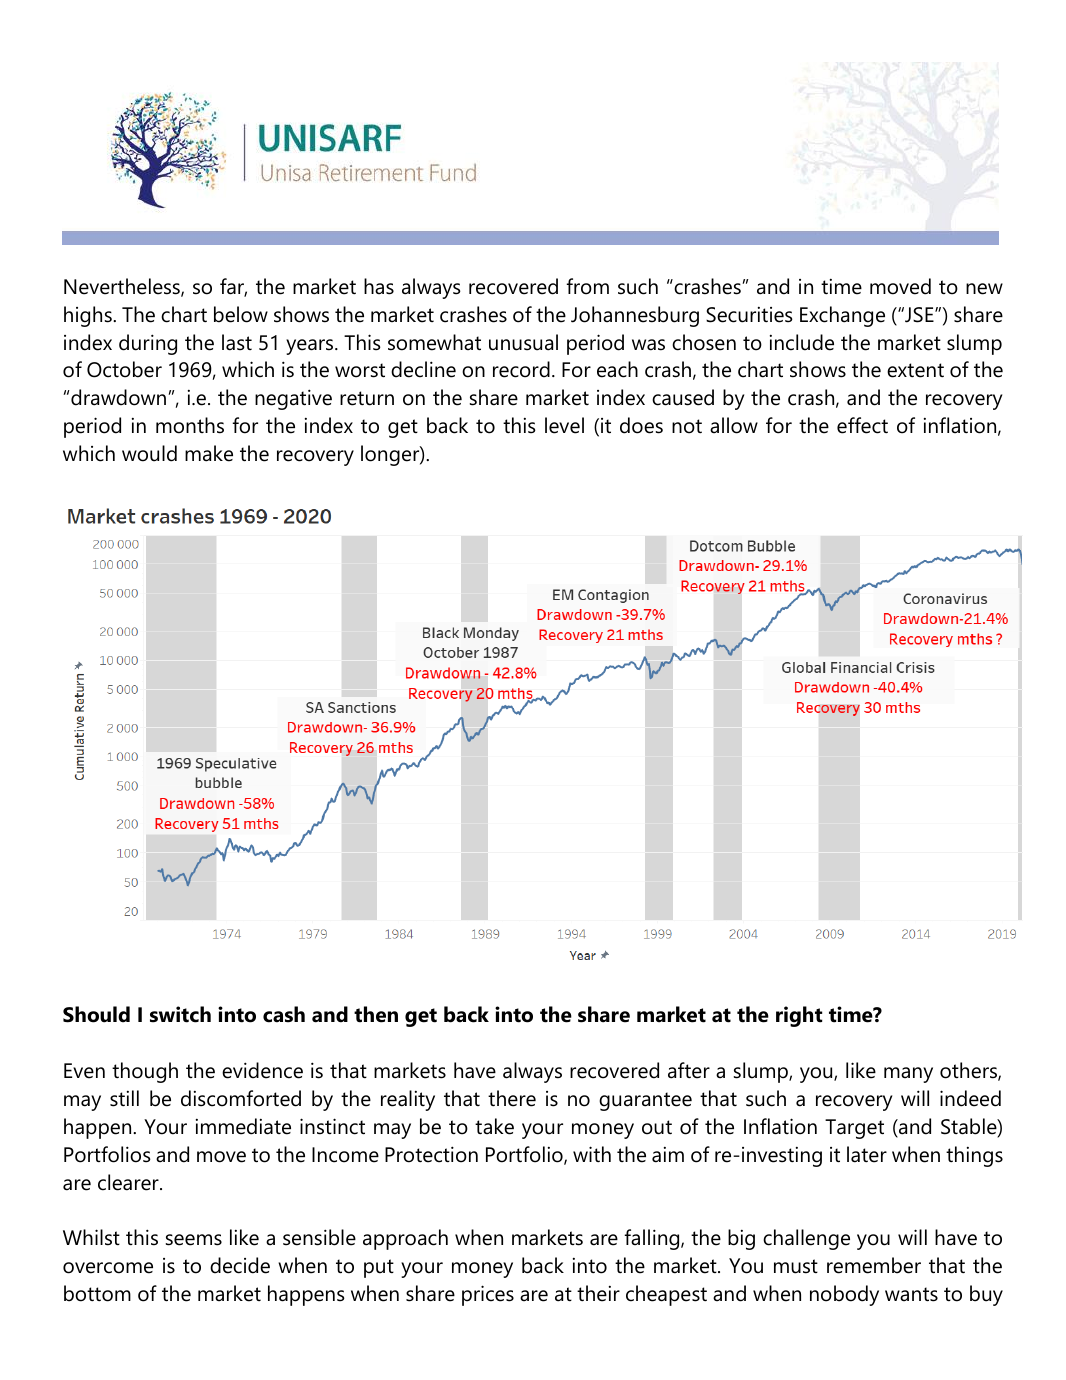 The width and height of the document is (1066, 1380). Describe the element at coordinates (523, 342) in the document. I see `unusual` at that location.
